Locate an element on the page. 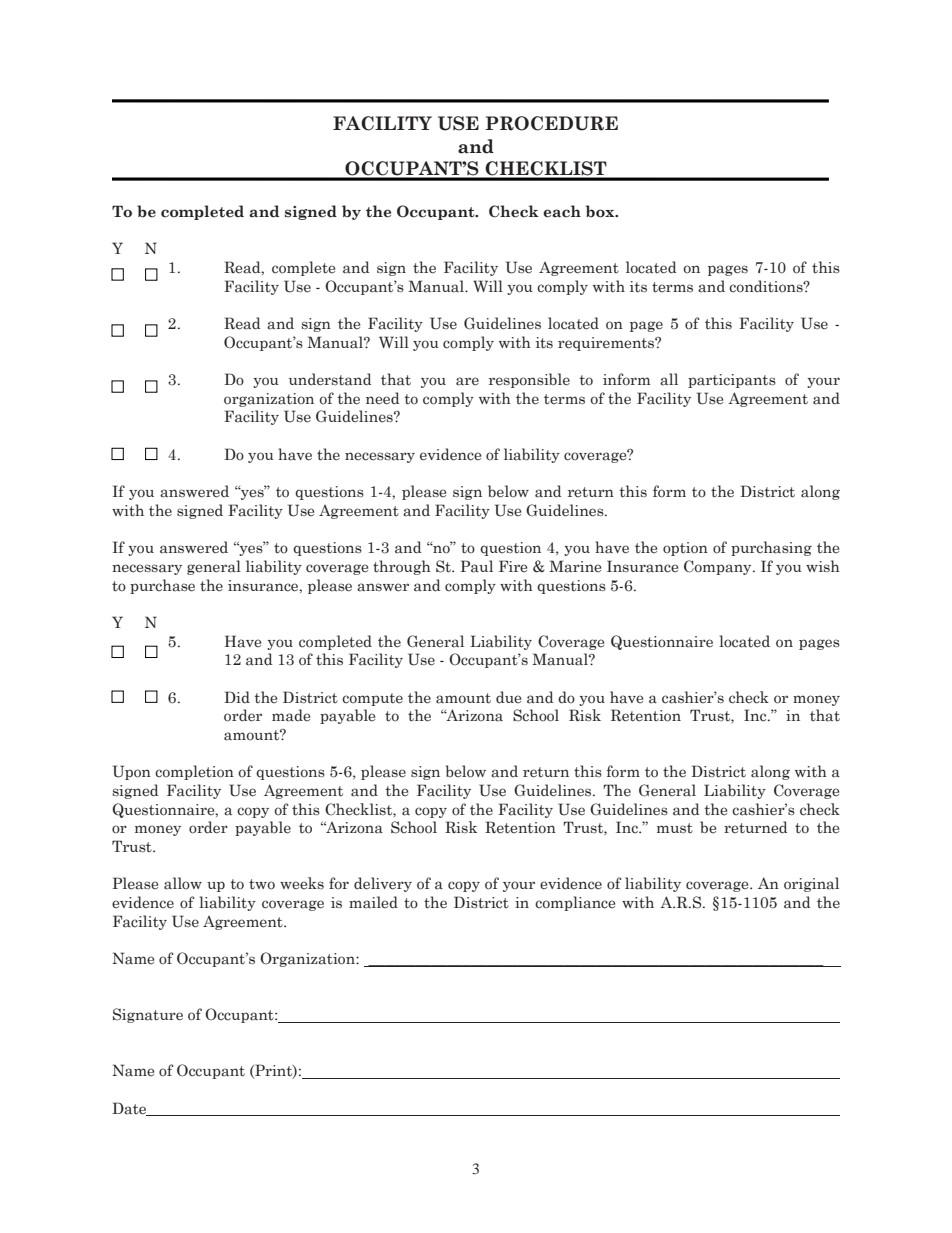 Image resolution: width=952 pixels, height=1233 pixels. understand is located at coordinates (330, 379).
